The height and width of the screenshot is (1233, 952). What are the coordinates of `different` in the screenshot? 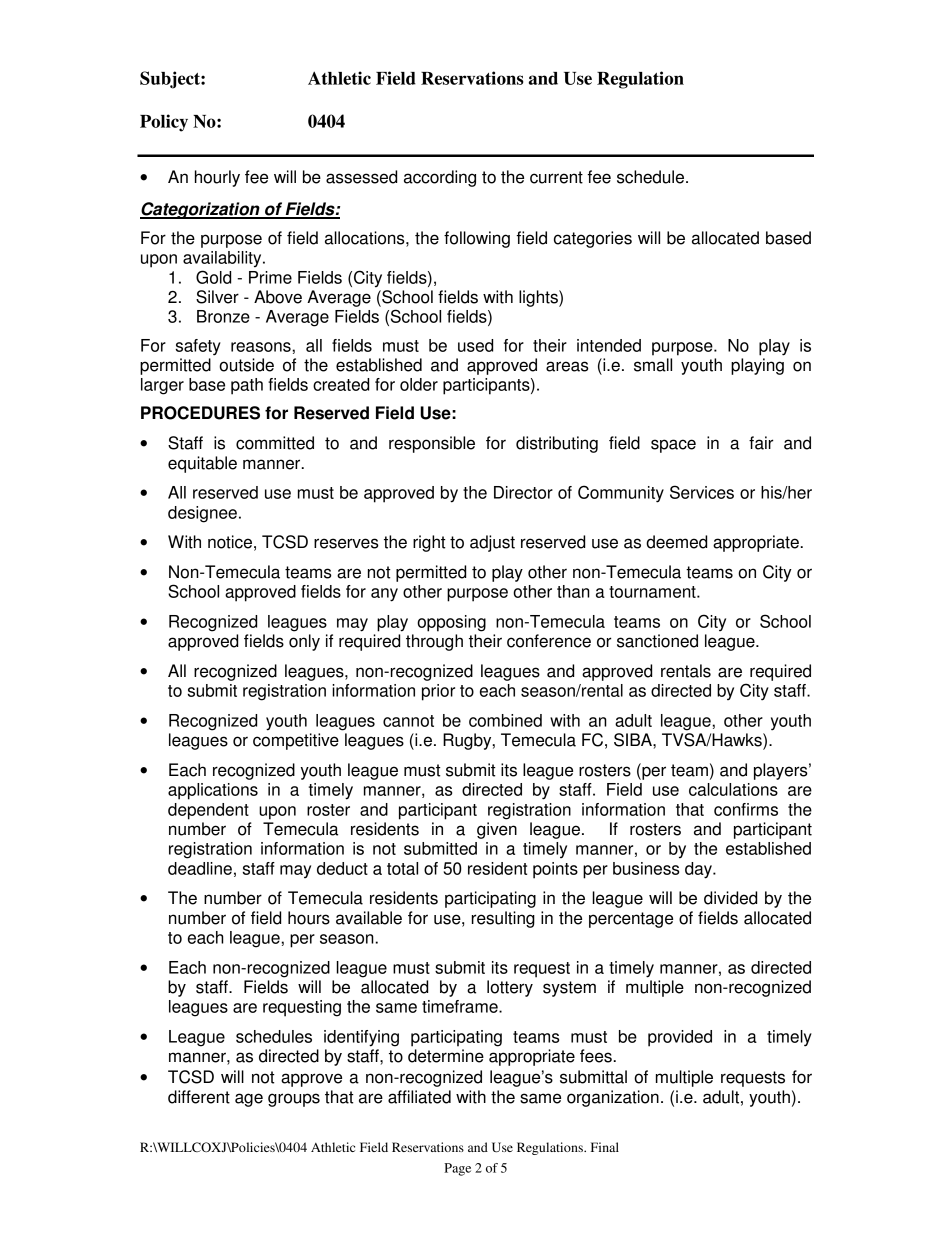 It's located at (199, 1097).
